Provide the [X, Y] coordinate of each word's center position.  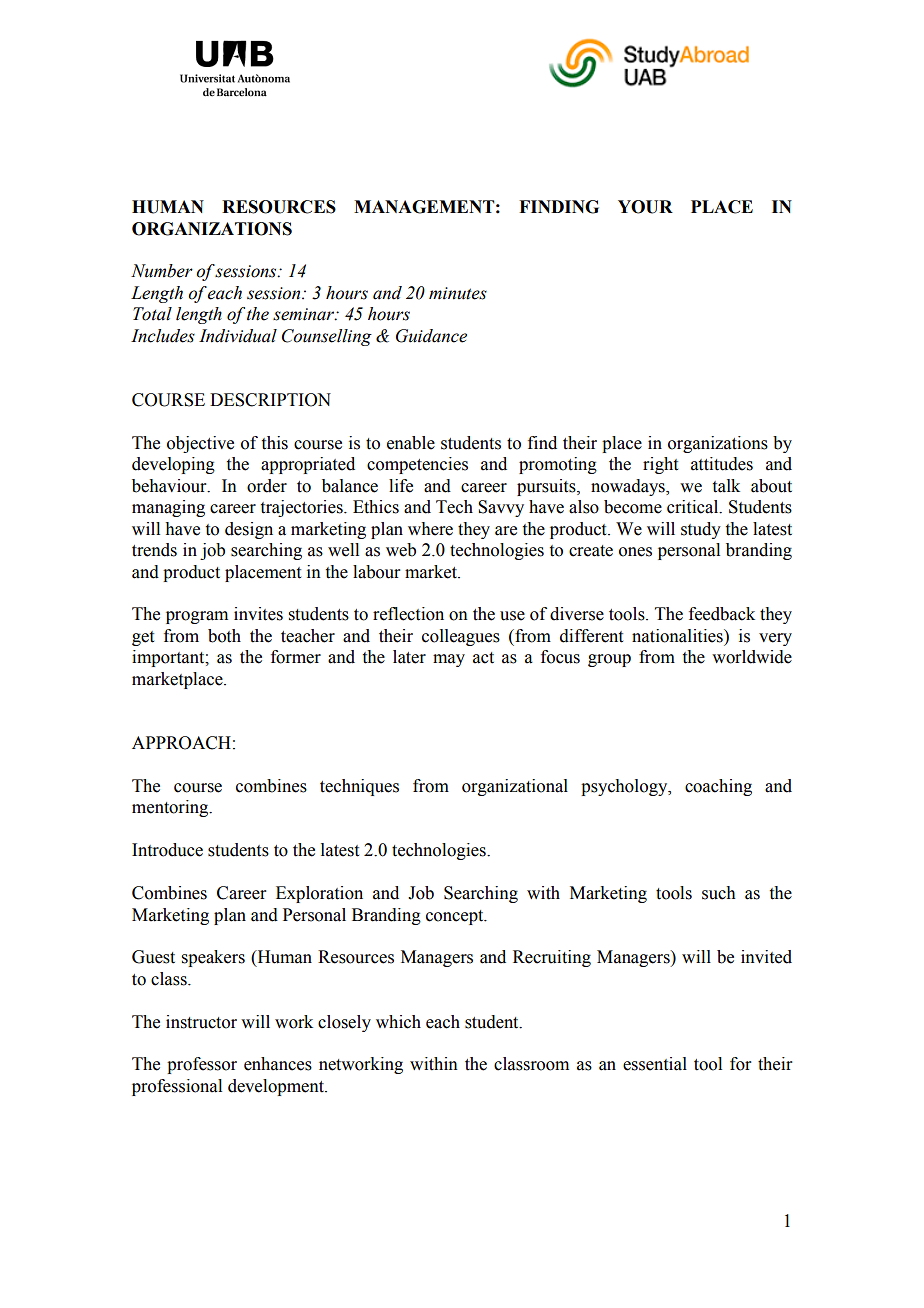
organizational [515, 787]
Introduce [167, 850]
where [430, 529]
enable [411, 443]
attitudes [722, 464]
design [249, 530]
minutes [458, 293]
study [701, 530]
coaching [718, 787]
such [719, 893]
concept [456, 917]
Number [162, 271]
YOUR [645, 207]
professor [202, 1065]
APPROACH [181, 743]
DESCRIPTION [270, 400]
